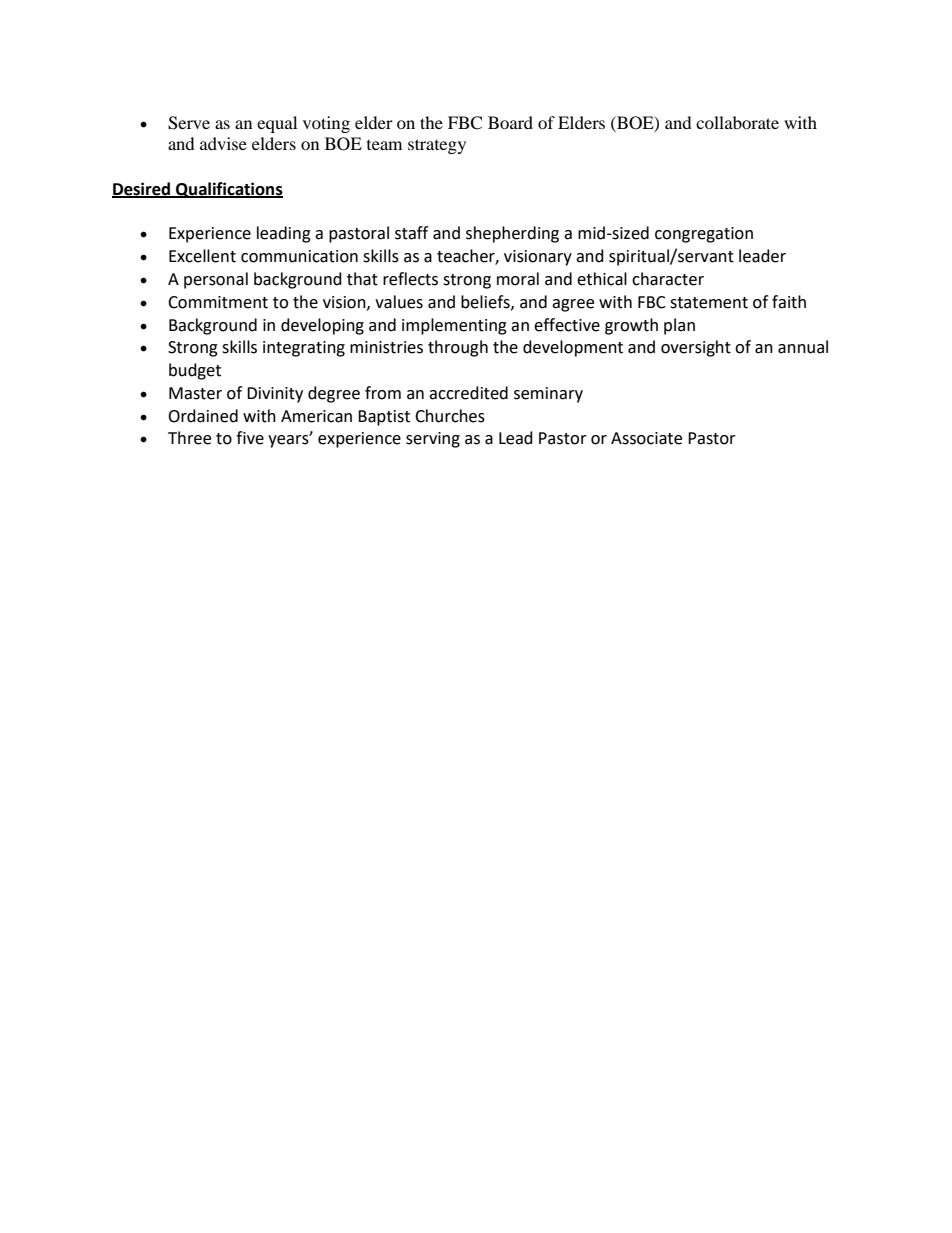 The width and height of the document is (952, 1233). Describe the element at coordinates (250, 438) in the document. I see `five` at that location.
